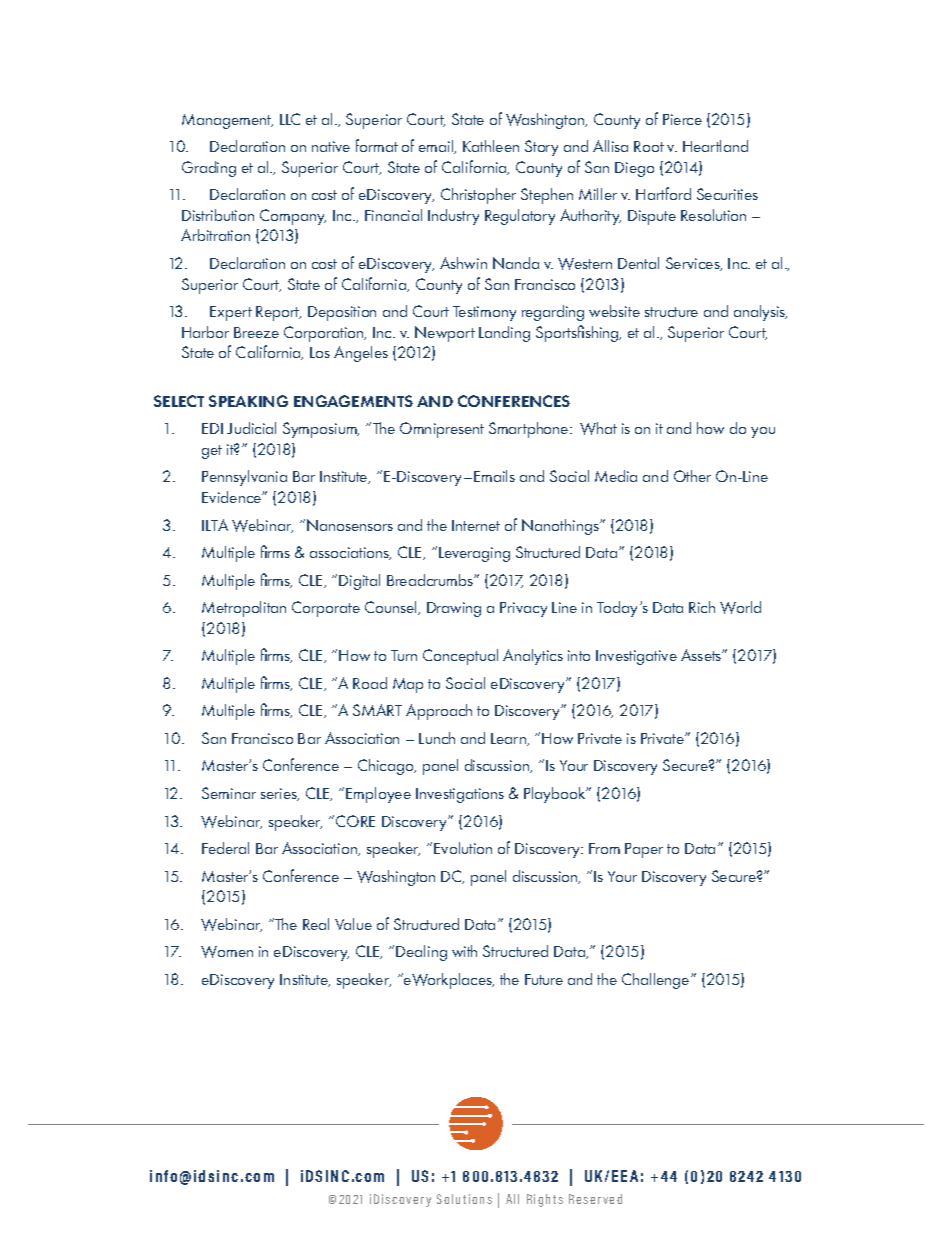 Image resolution: width=952 pixels, height=1233 pixels. Describe the element at coordinates (244, 609) in the document. I see `Metropolitan` at that location.
